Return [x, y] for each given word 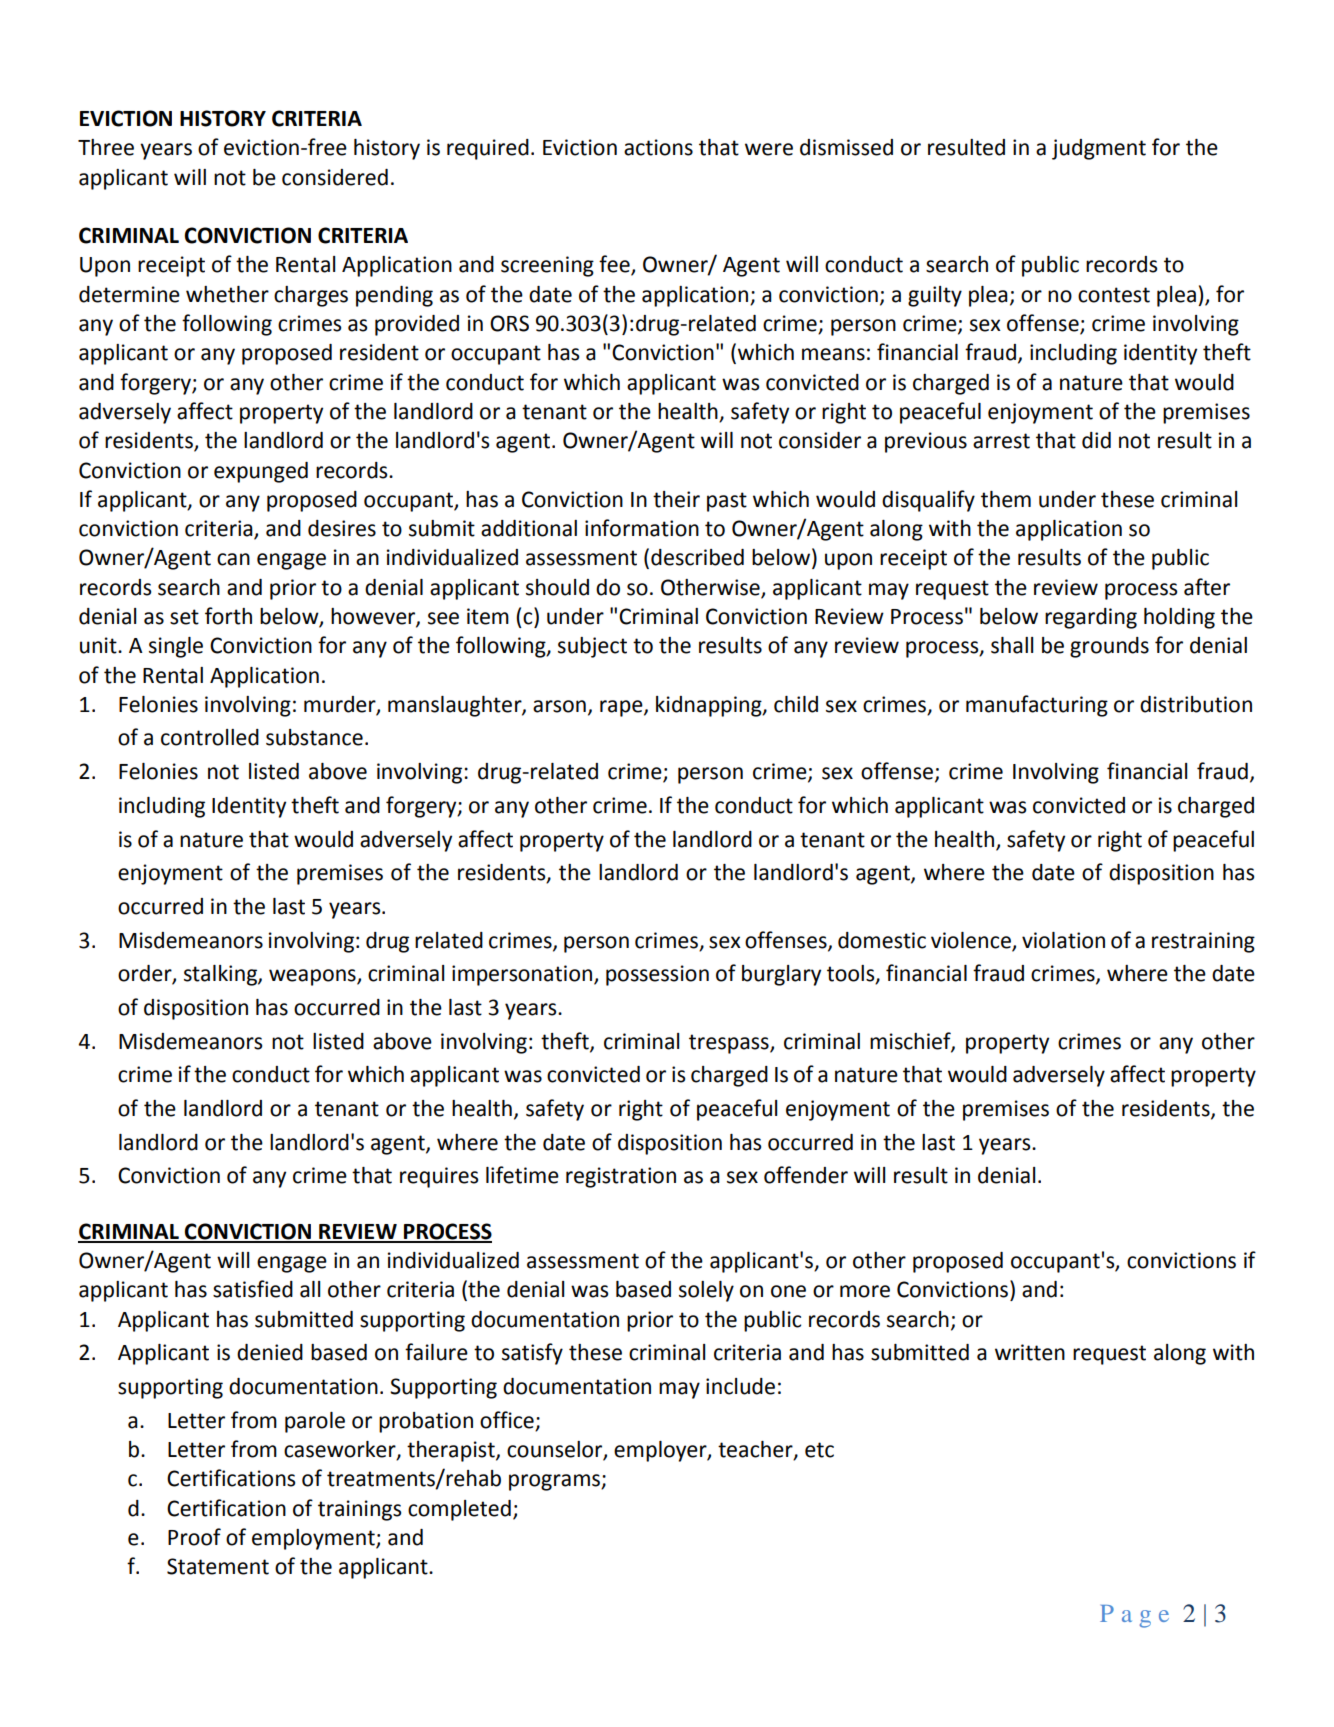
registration [621, 1177]
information [642, 528]
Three [106, 147]
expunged [261, 472]
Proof [194, 1537]
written [1030, 1352]
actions [658, 147]
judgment [1099, 149]
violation [1063, 940]
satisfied [253, 1289]
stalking [221, 975]
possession [657, 975]
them [1006, 499]
